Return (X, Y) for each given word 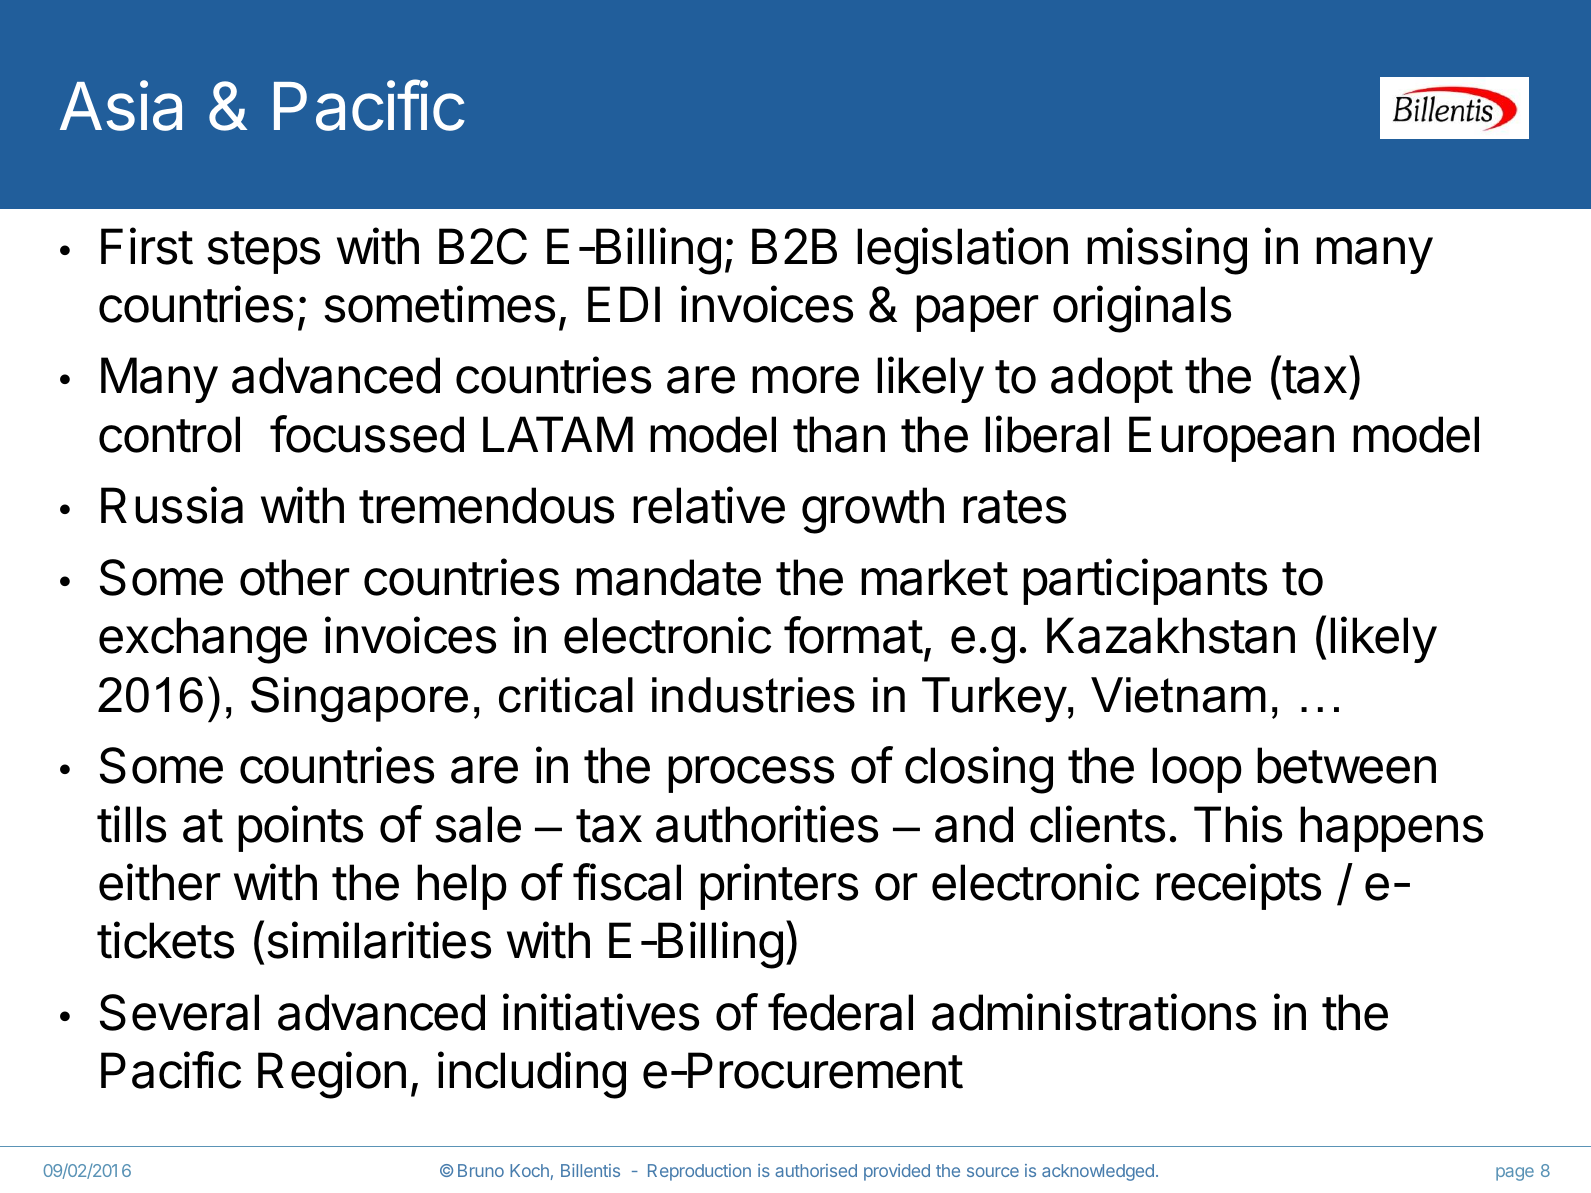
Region (332, 1075)
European (1231, 439)
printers (779, 886)
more (805, 380)
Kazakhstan (1171, 635)
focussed (367, 434)
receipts (1238, 886)
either (159, 882)
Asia (121, 105)
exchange (203, 640)
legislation (962, 251)
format (853, 635)
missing (1167, 251)
